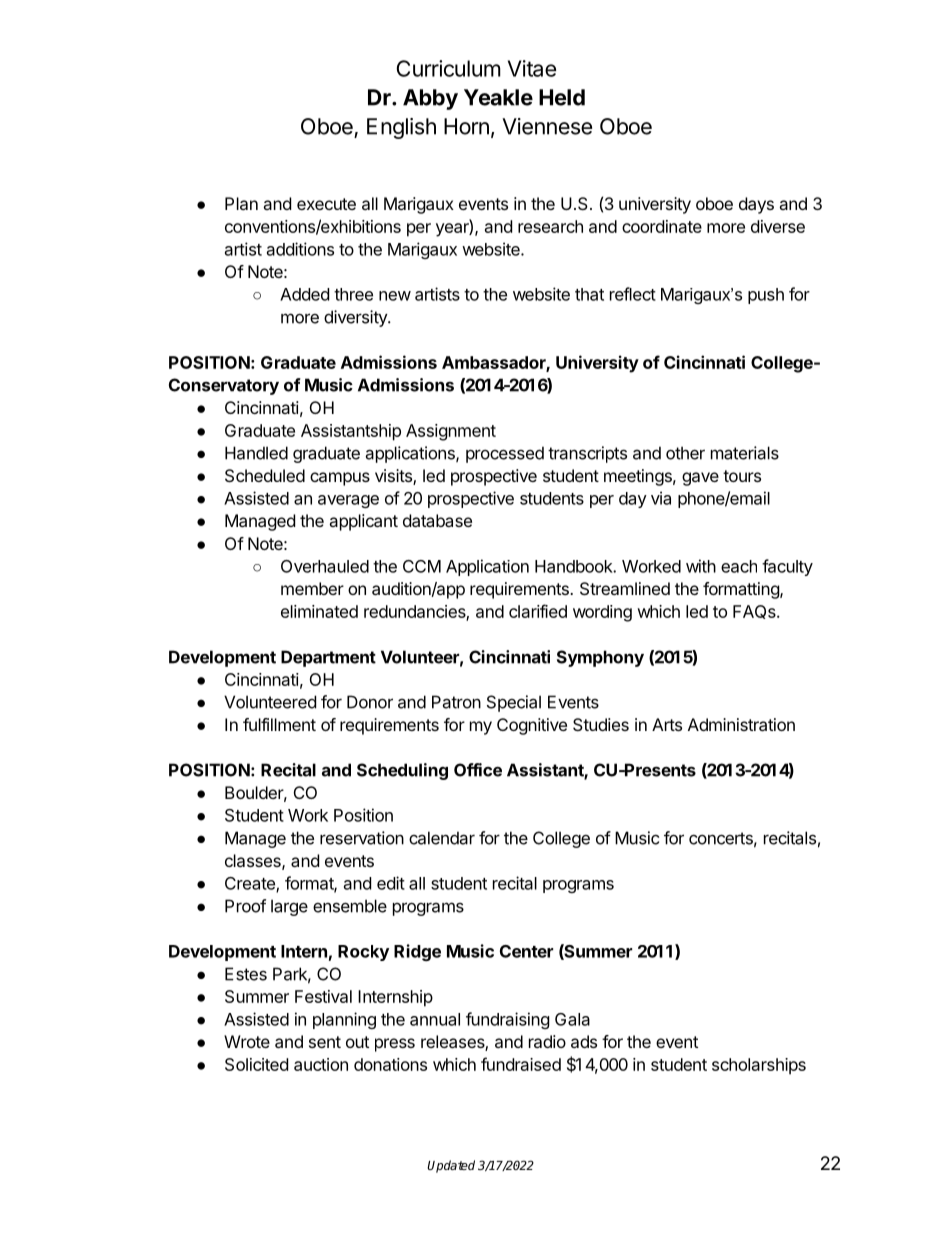  I want to click on push, so click(766, 296).
